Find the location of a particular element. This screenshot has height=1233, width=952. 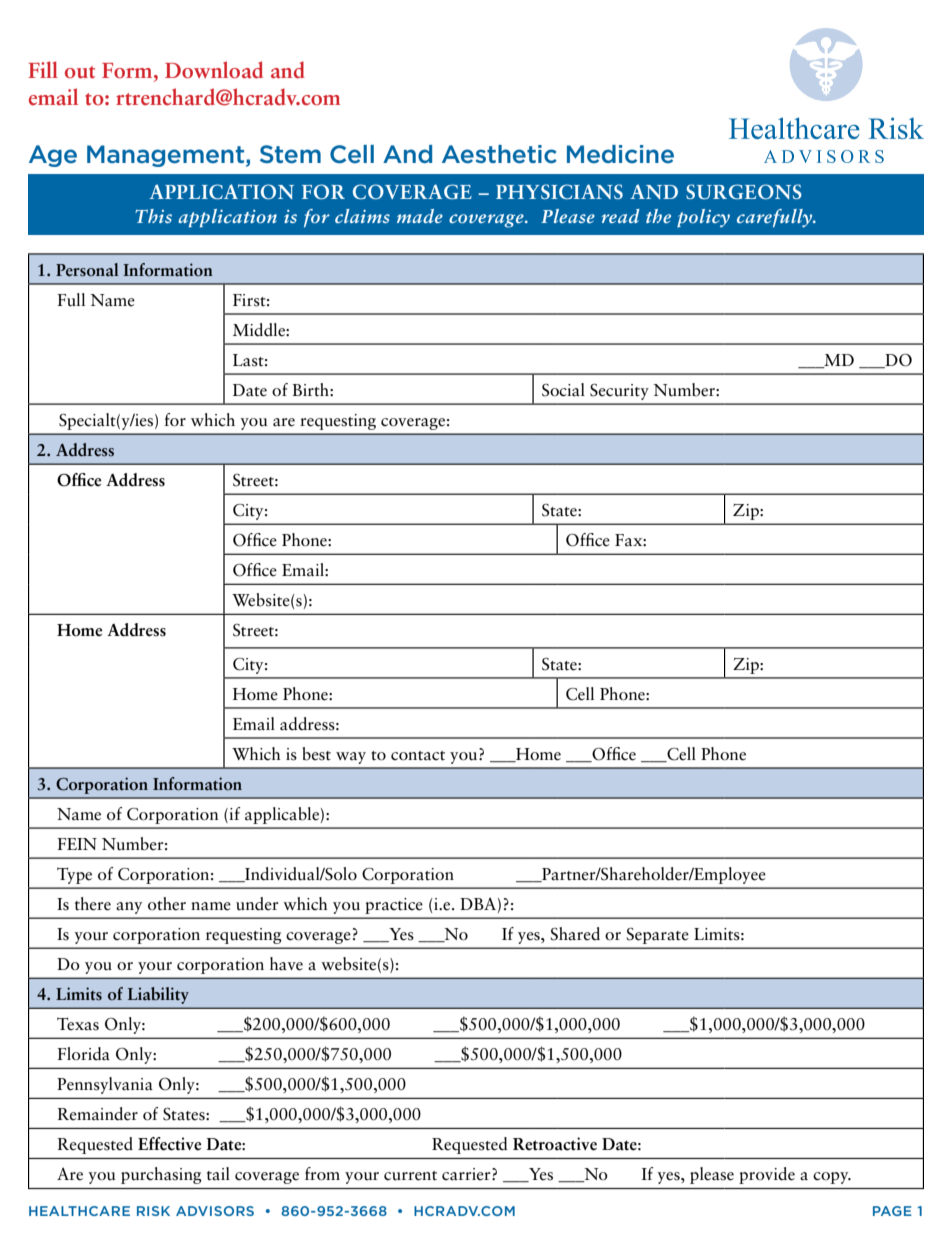

contact is located at coordinates (418, 756).
